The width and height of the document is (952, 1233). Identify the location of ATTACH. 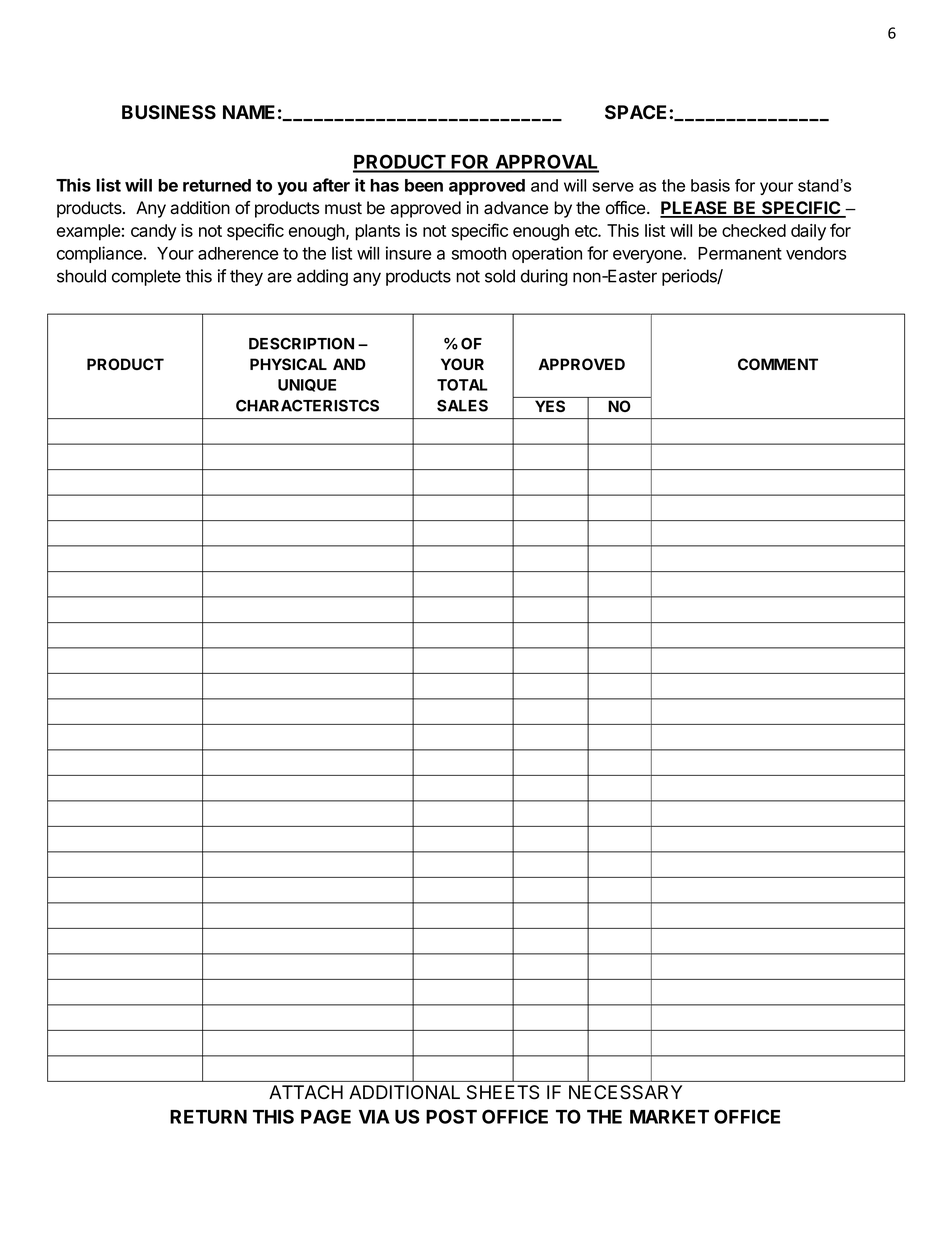
(306, 1092).
